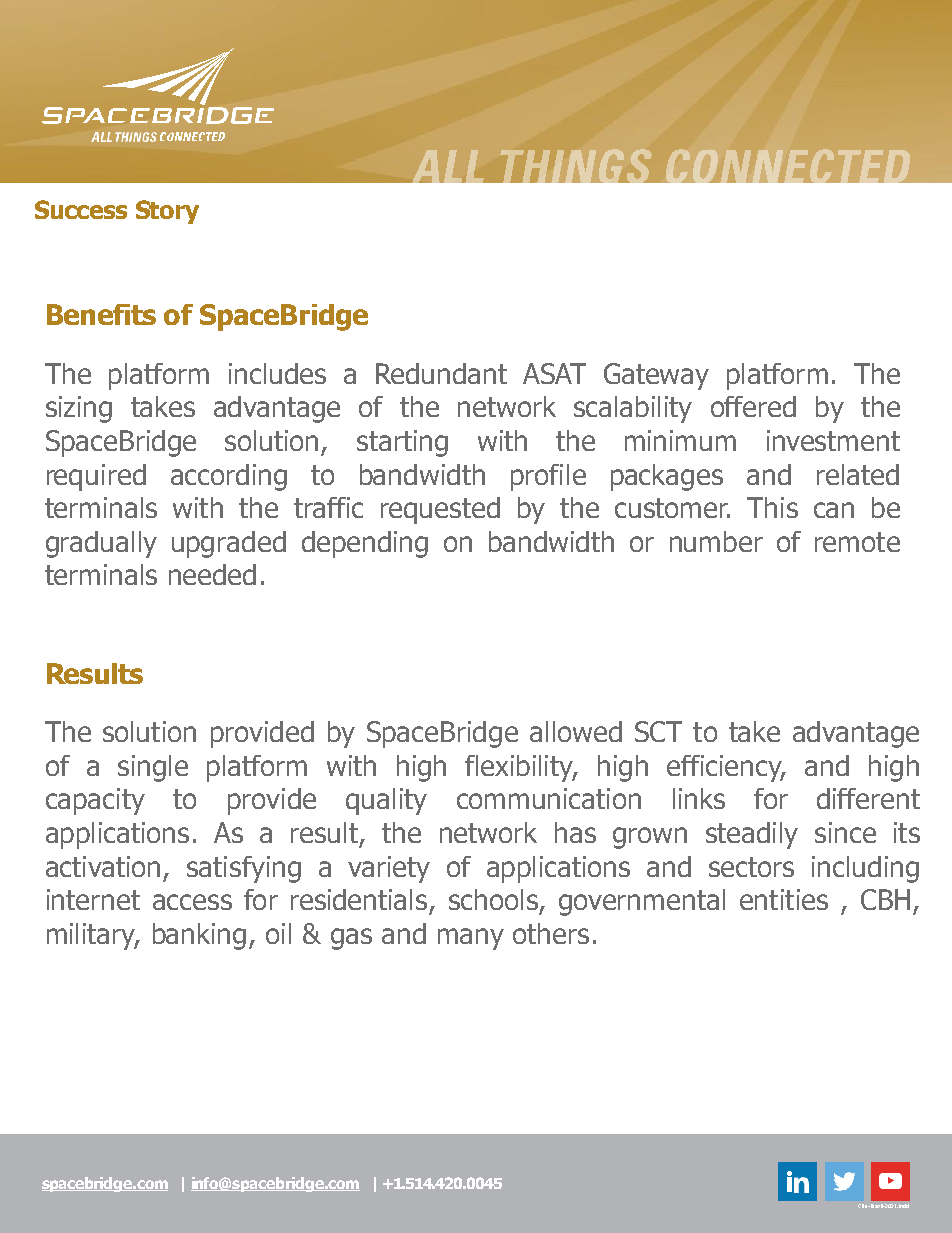  I want to click on offered, so click(753, 406).
